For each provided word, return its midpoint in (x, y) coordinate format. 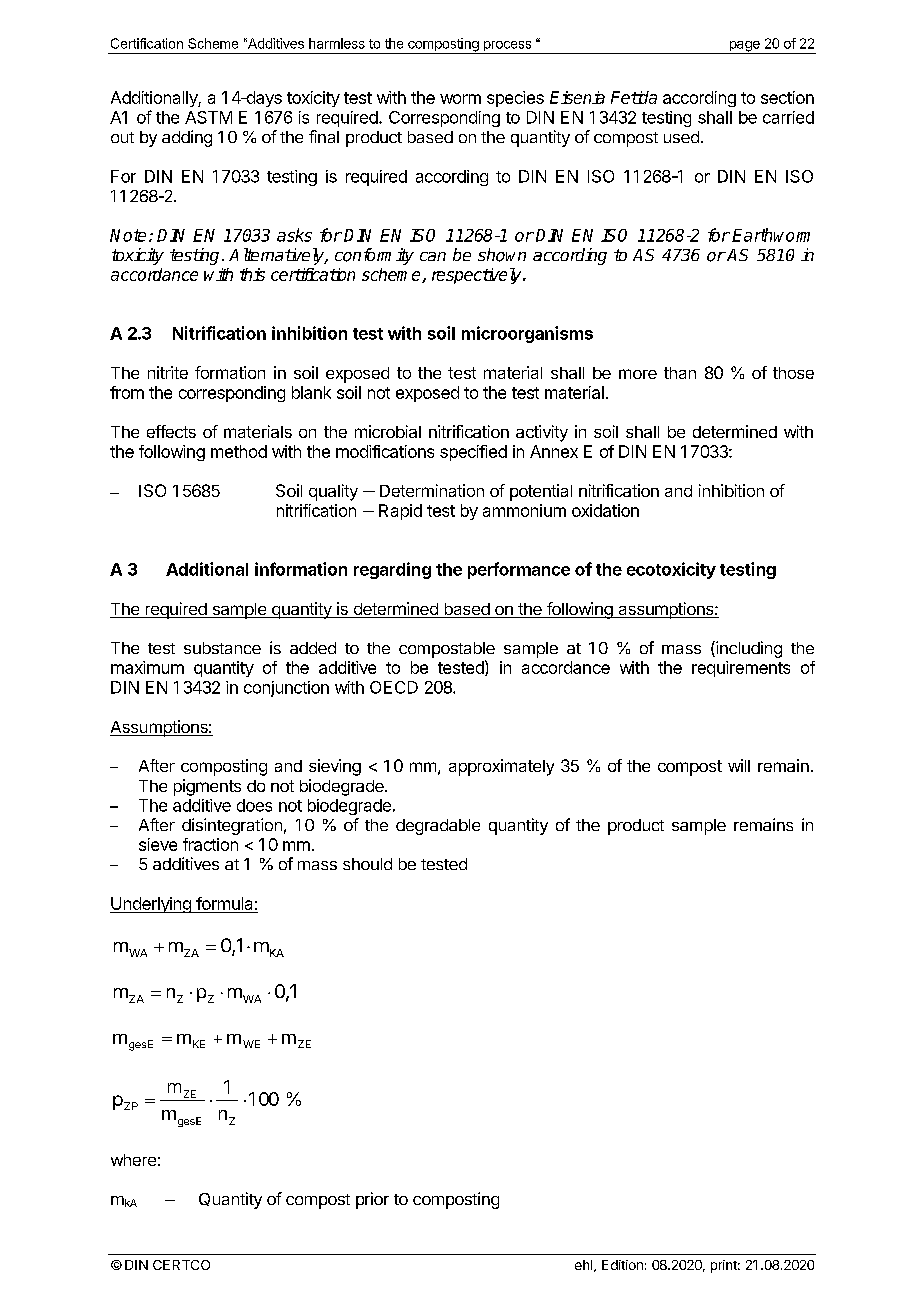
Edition (622, 1265)
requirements (741, 669)
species (515, 99)
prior (372, 1200)
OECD (394, 687)
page (744, 47)
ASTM (208, 117)
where (133, 1160)
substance (222, 648)
